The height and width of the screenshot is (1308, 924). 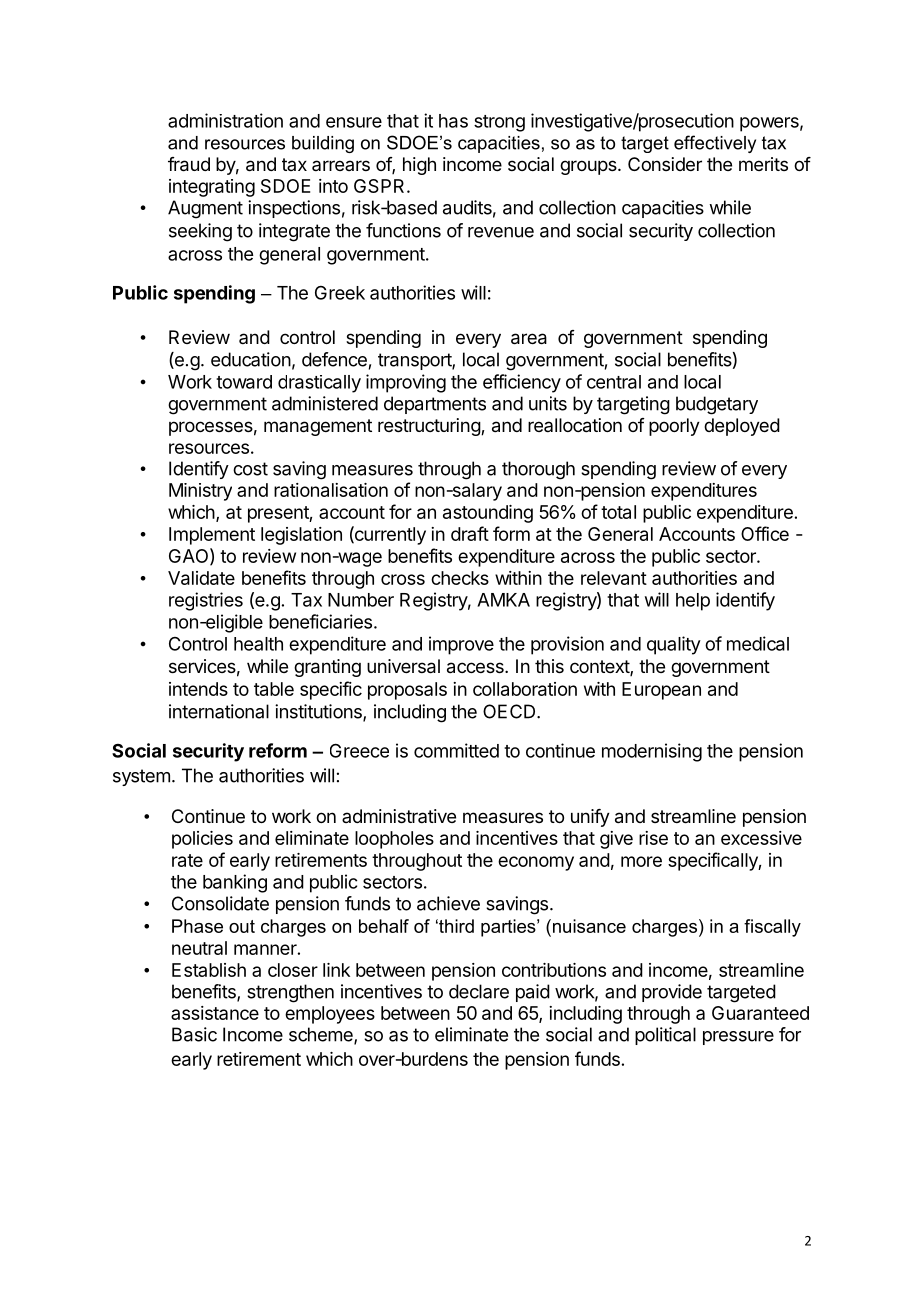 I want to click on international, so click(x=219, y=711).
